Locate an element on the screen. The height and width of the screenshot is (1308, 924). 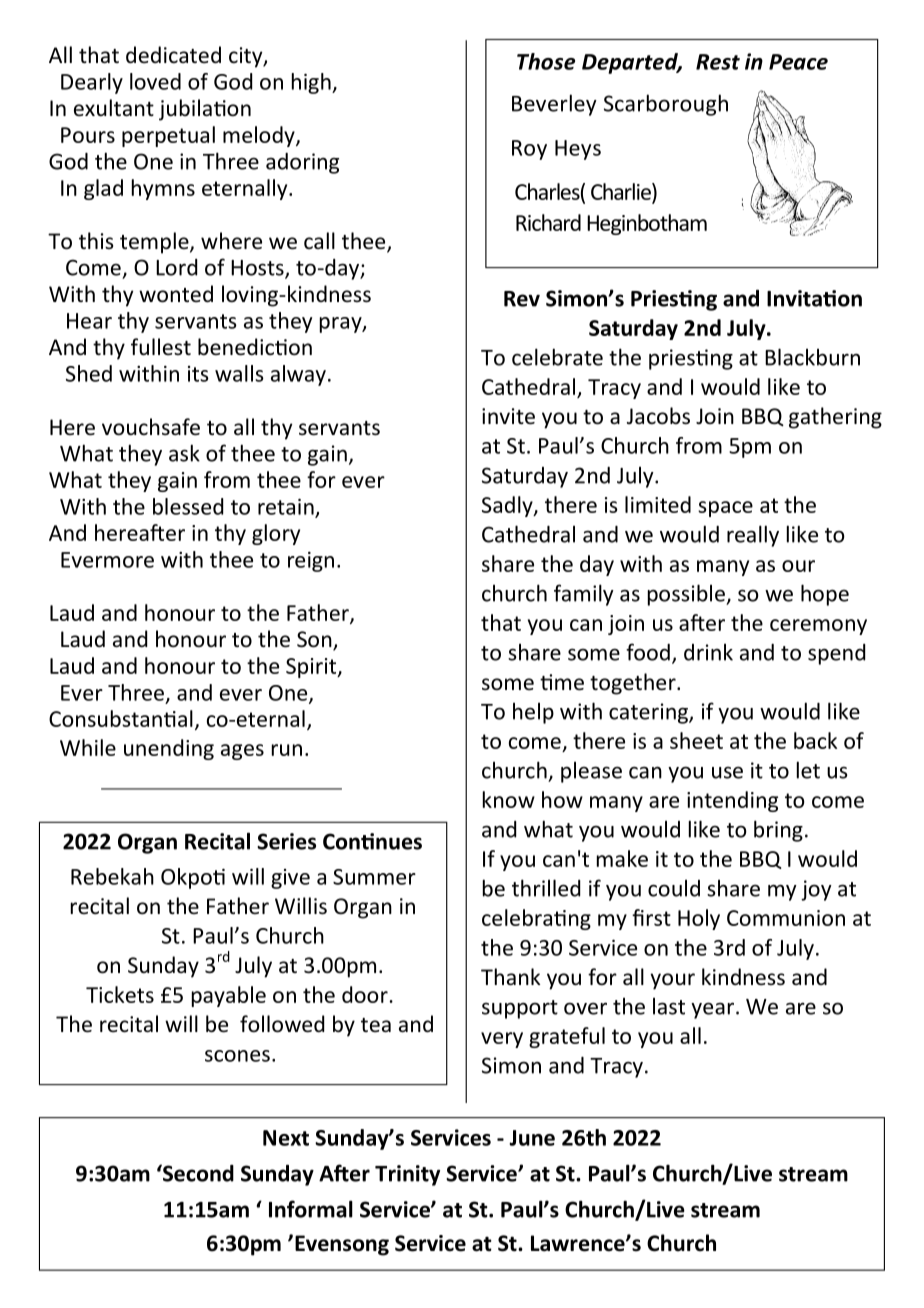
loved is located at coordinates (155, 81).
